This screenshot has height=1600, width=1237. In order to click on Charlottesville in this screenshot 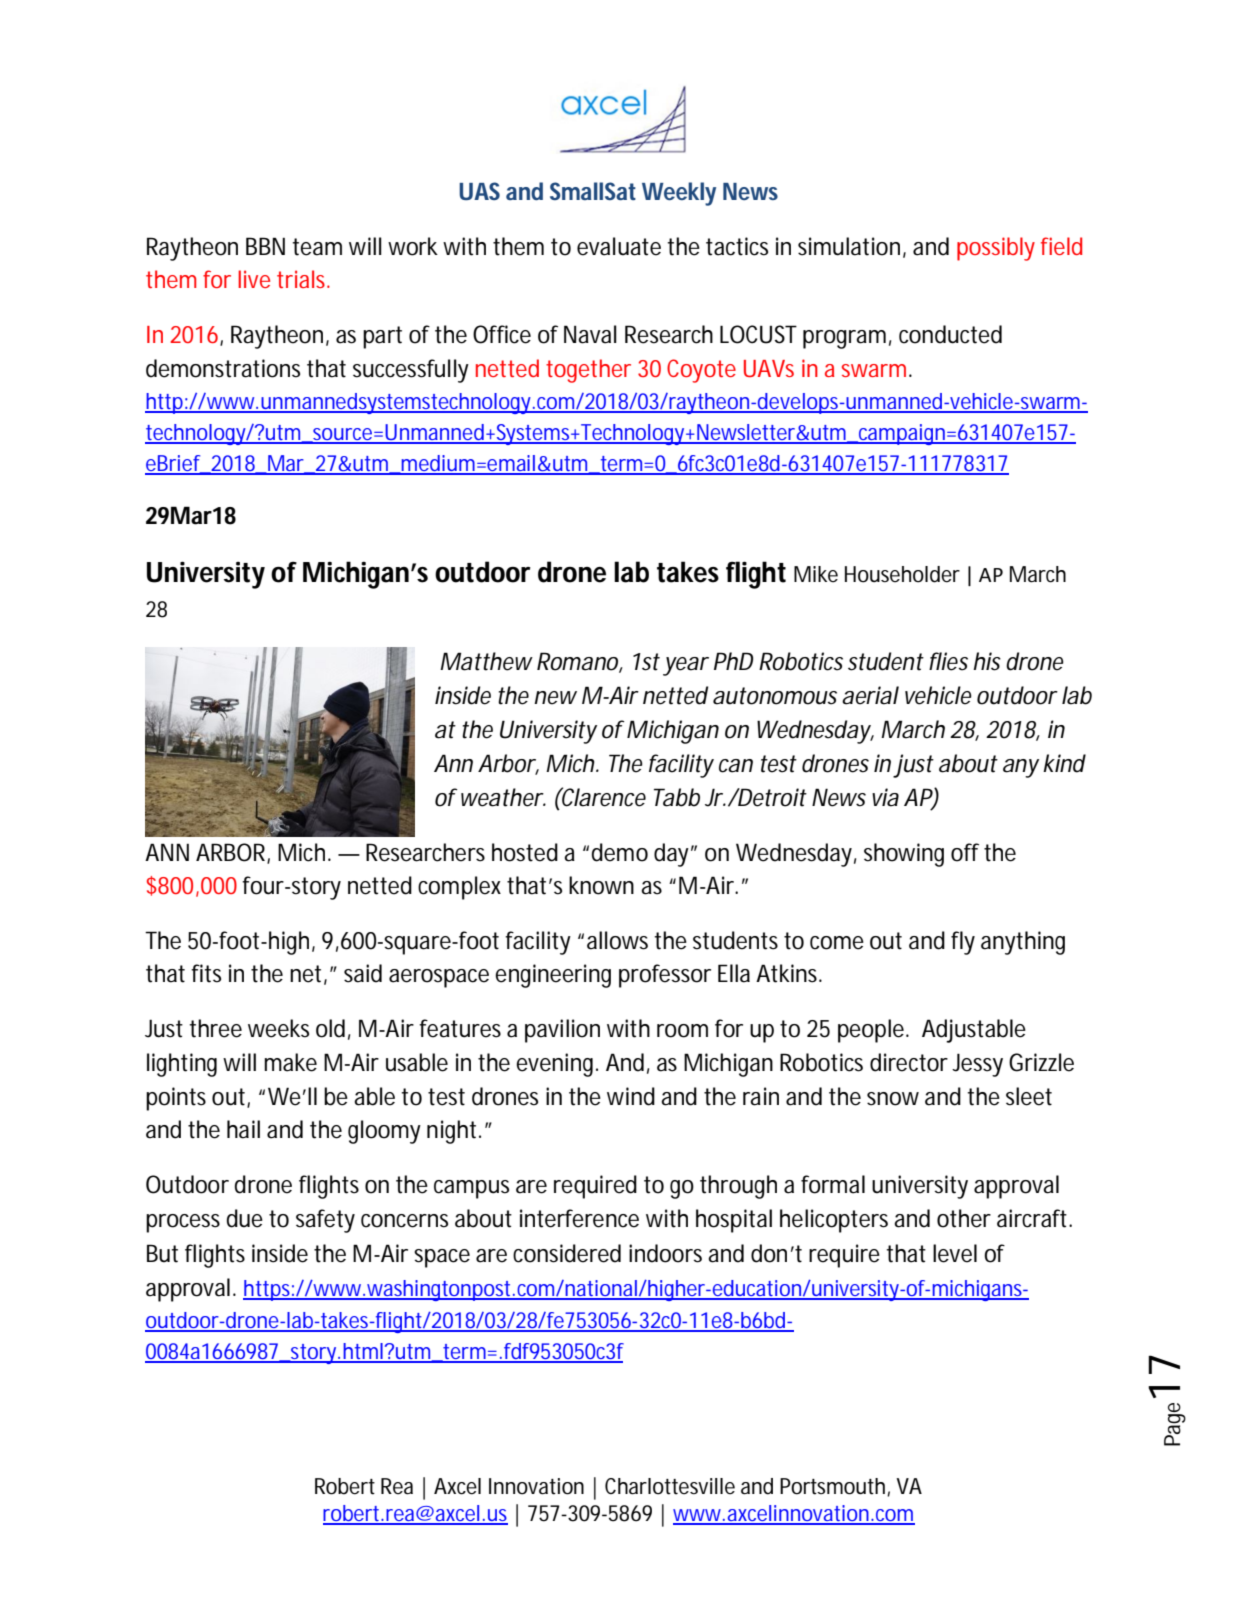, I will do `click(670, 1486)`.
